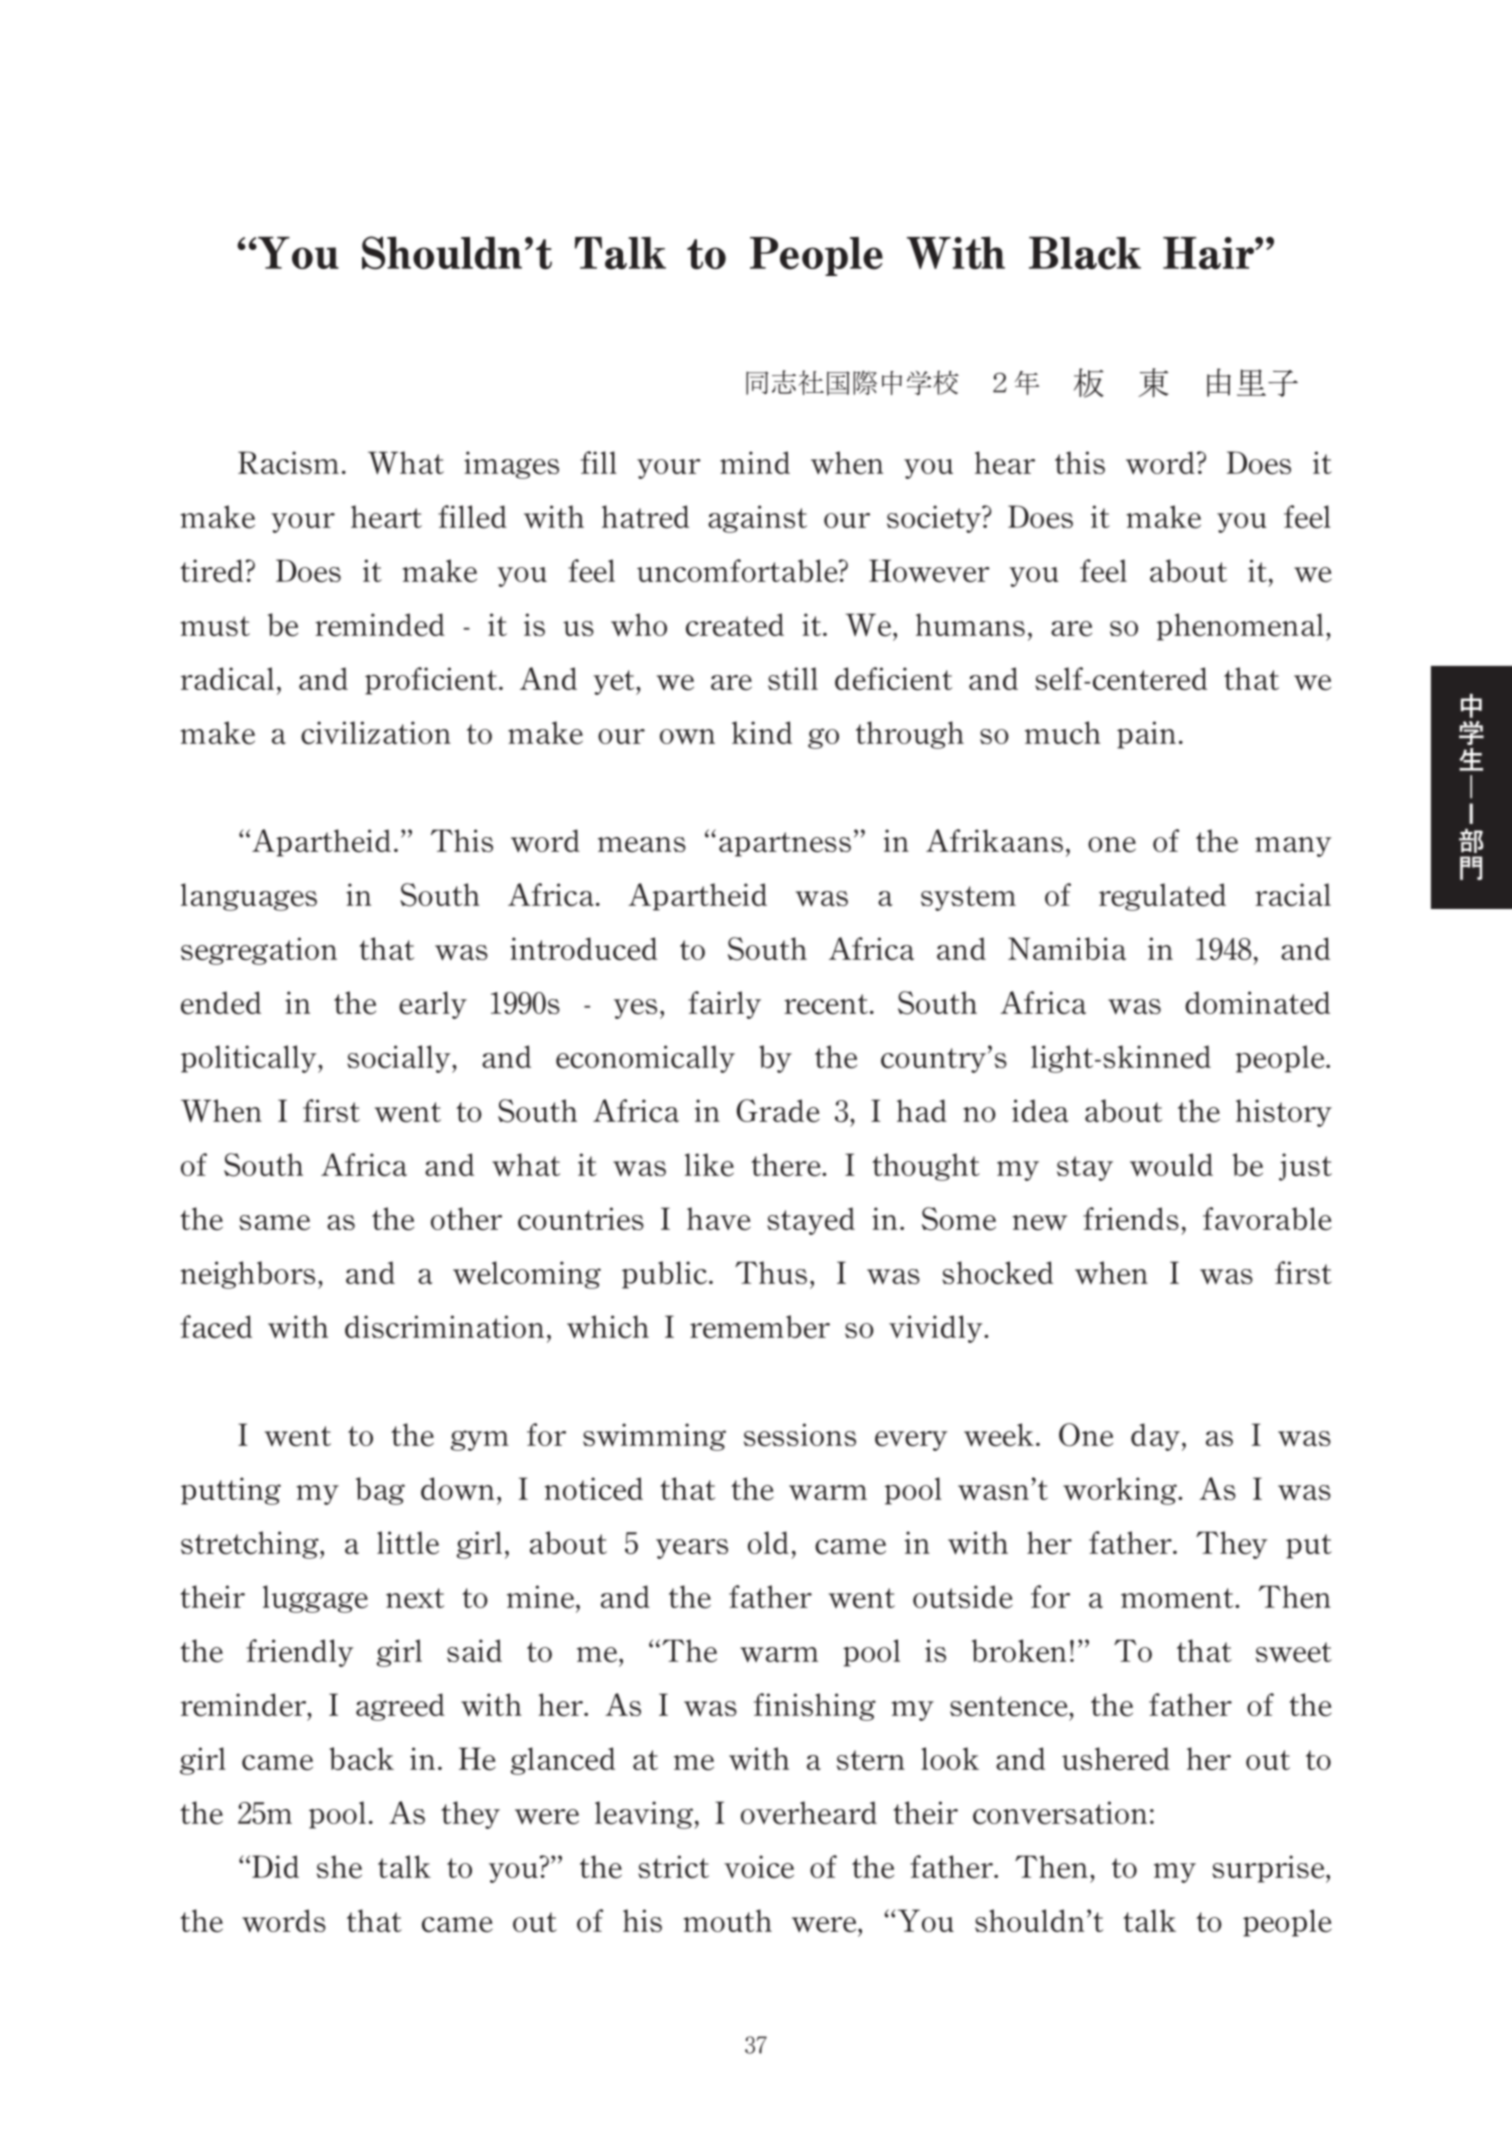 The image size is (1512, 2138). Describe the element at coordinates (760, 1327) in the document. I see `remember` at that location.
